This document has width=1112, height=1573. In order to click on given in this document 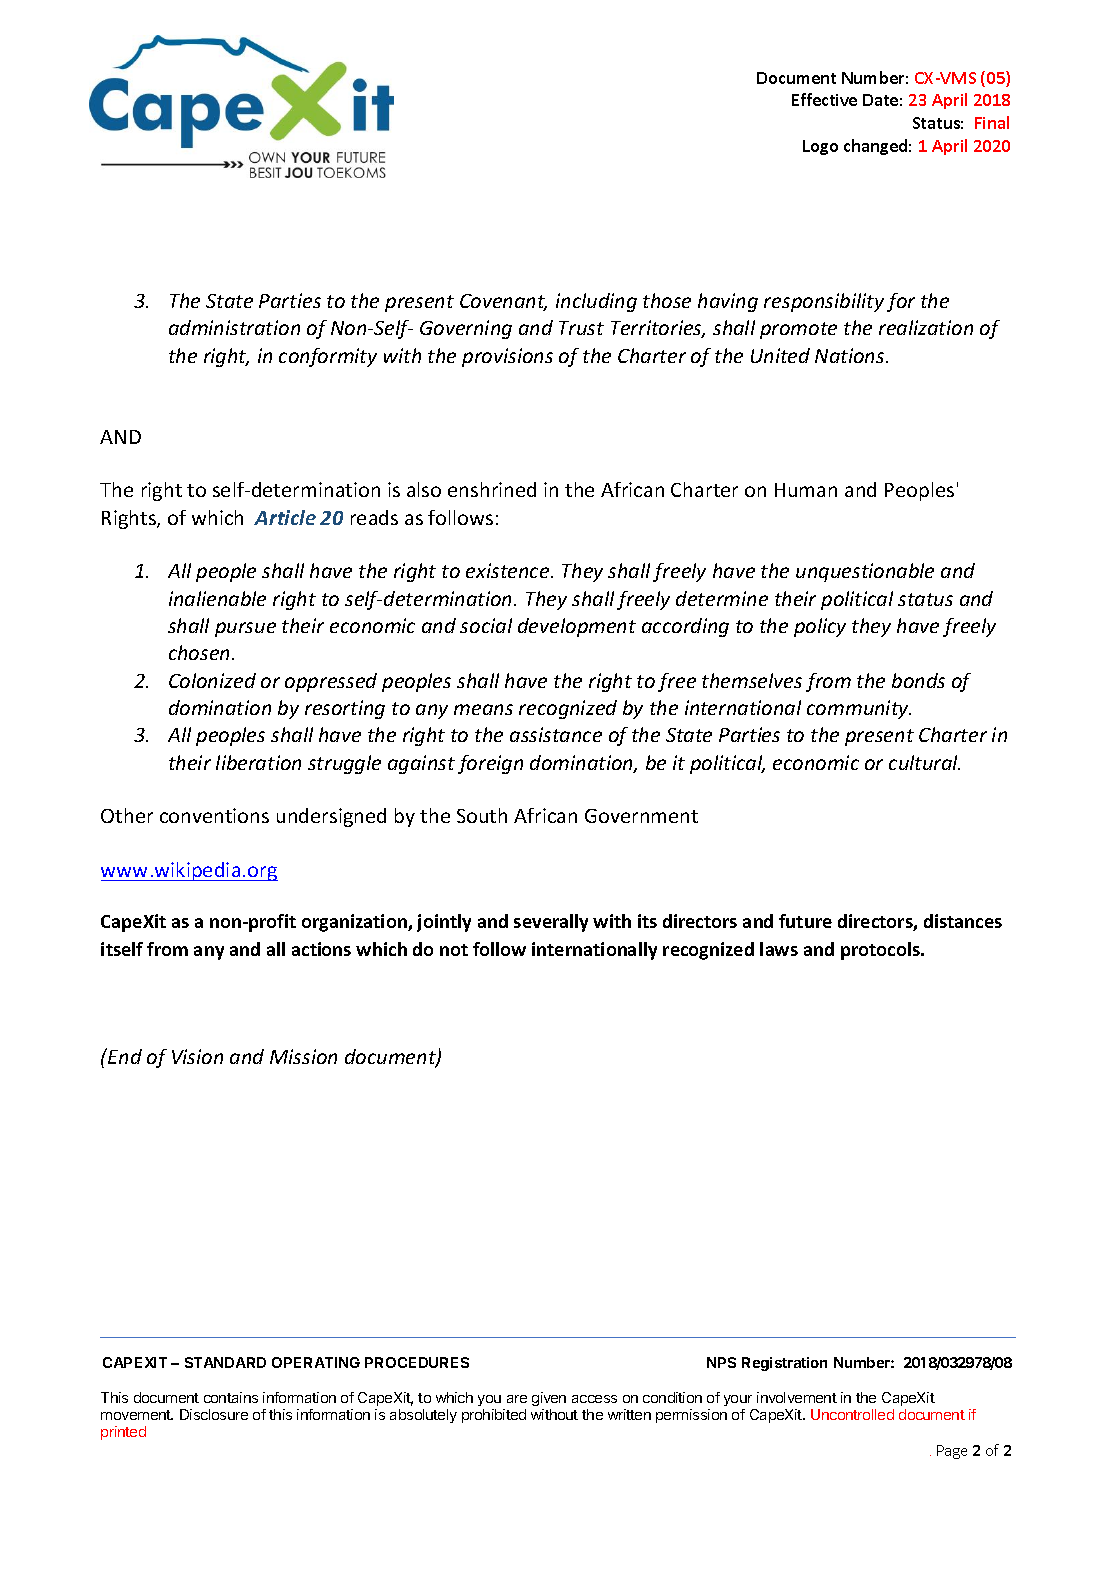, I will do `click(549, 1399)`.
